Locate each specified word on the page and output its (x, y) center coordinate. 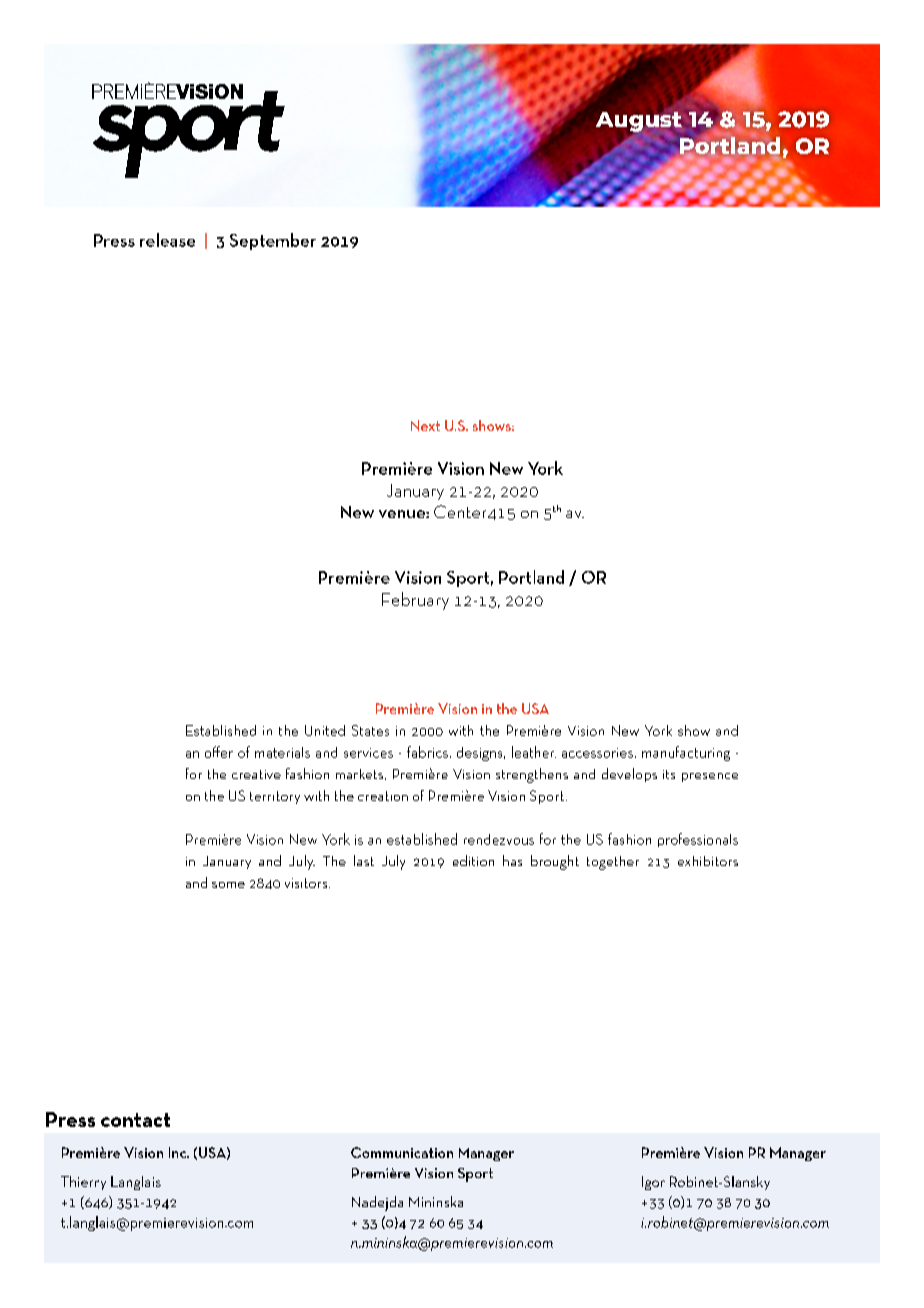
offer (219, 752)
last (364, 860)
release (167, 240)
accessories (597, 753)
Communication (402, 1152)
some (228, 885)
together (613, 863)
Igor (653, 1183)
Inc (179, 1152)
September (273, 241)
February (415, 601)
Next (425, 425)
